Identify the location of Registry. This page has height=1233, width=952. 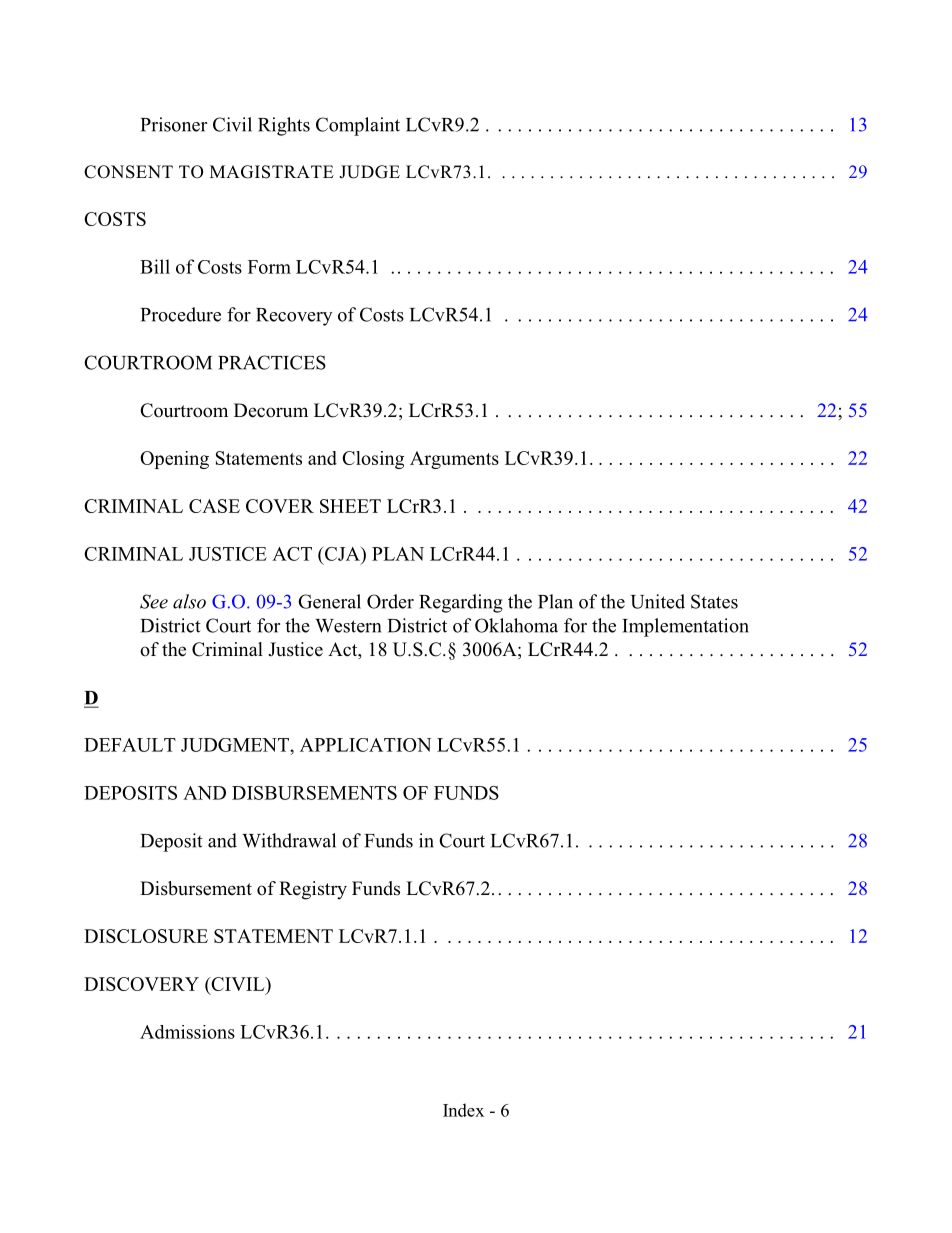
(313, 890).
